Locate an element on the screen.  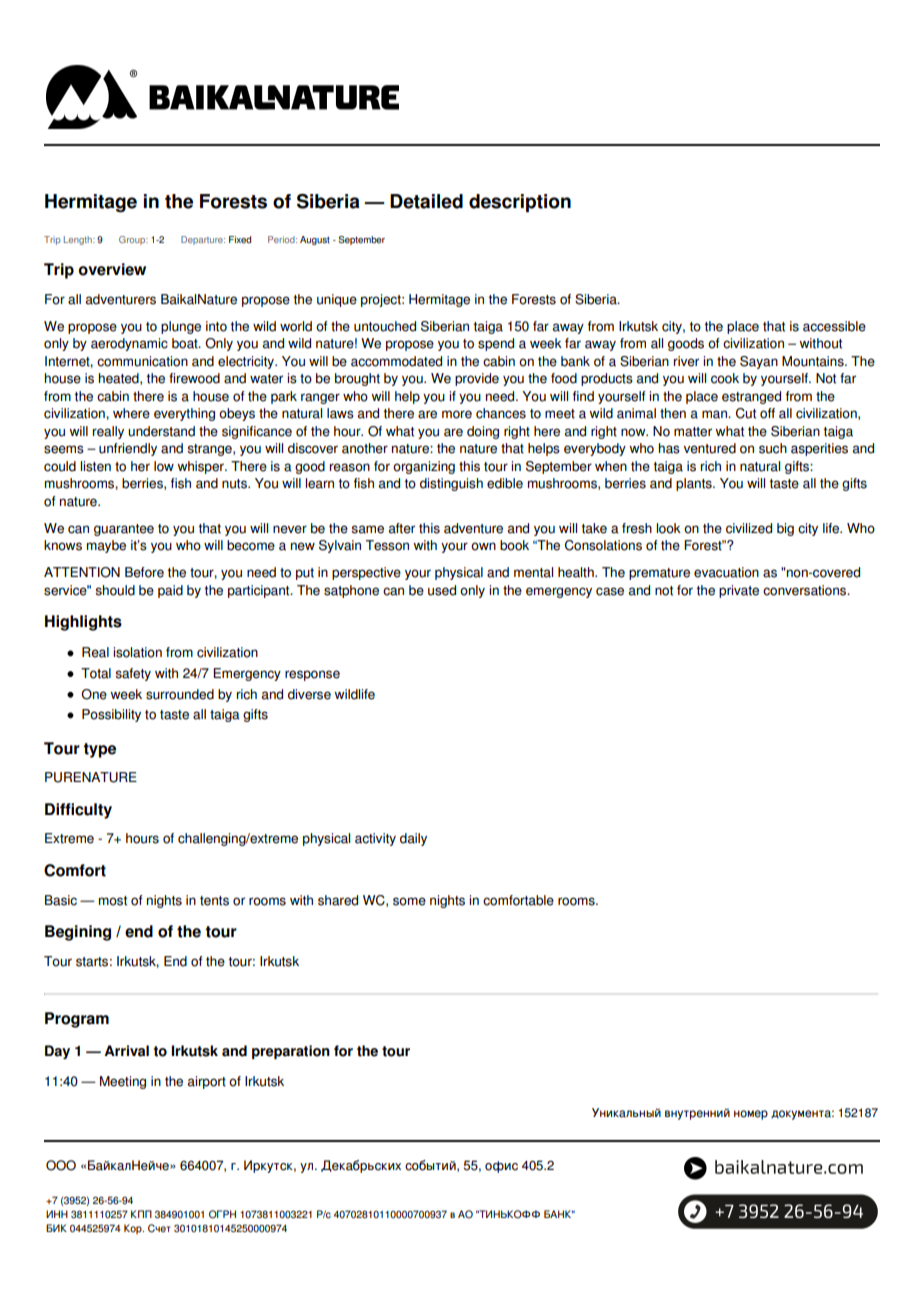
accessible is located at coordinates (834, 326).
